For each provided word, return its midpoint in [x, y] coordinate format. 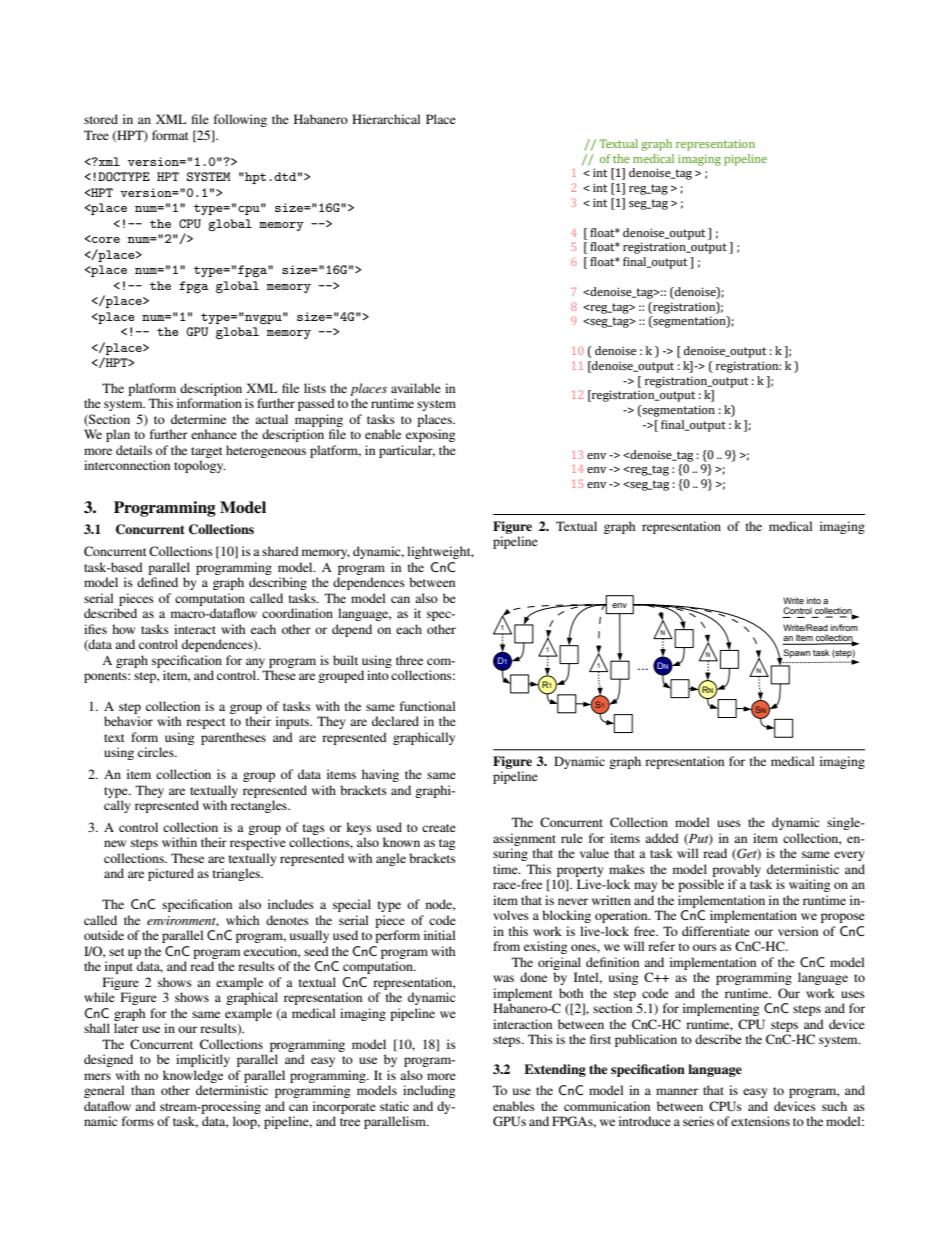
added [662, 838]
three [409, 660]
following [240, 120]
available [416, 388]
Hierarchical [386, 119]
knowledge [193, 1076]
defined [157, 582]
